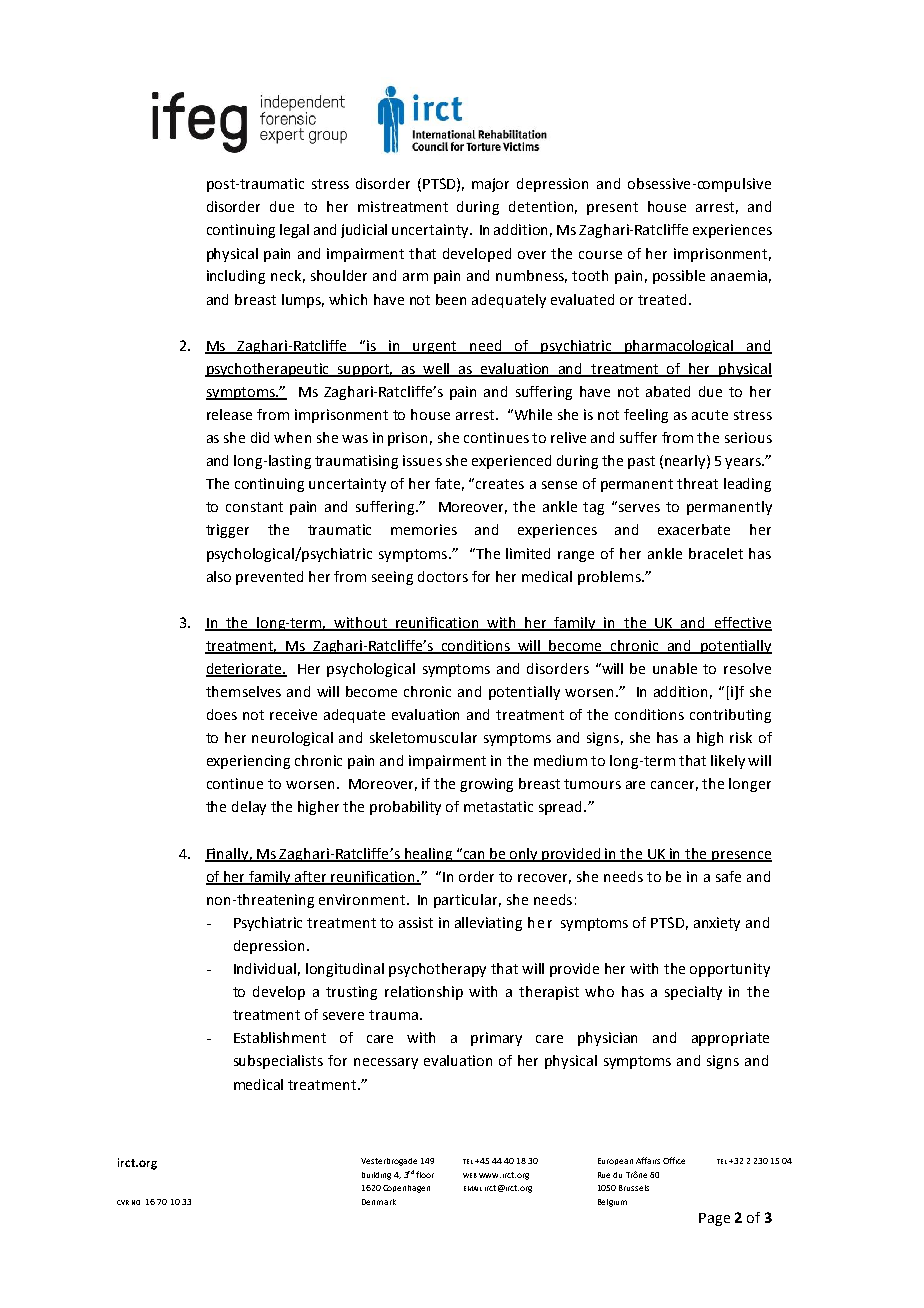  I want to click on after, so click(311, 877).
